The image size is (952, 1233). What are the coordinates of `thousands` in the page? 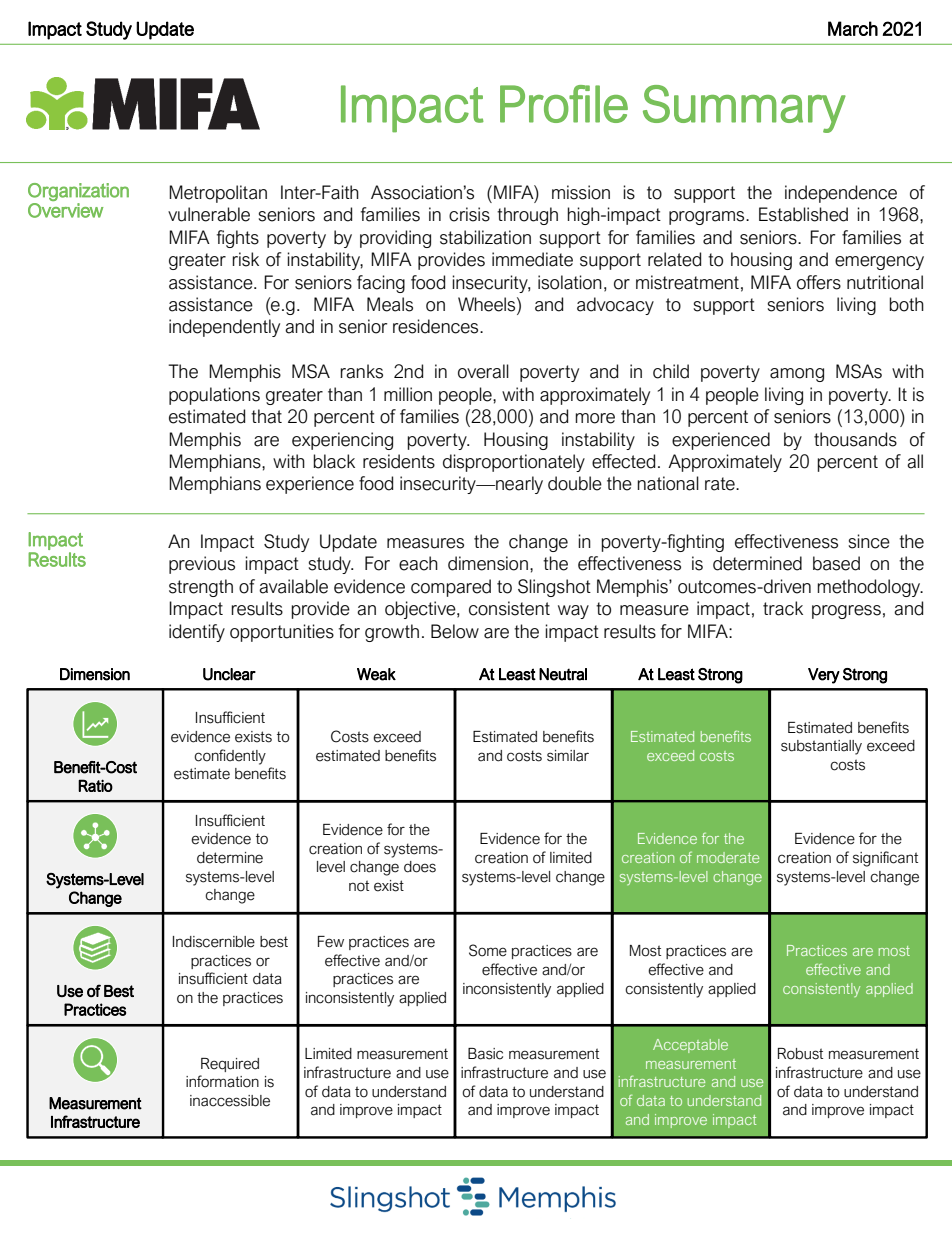 It's located at (855, 439).
